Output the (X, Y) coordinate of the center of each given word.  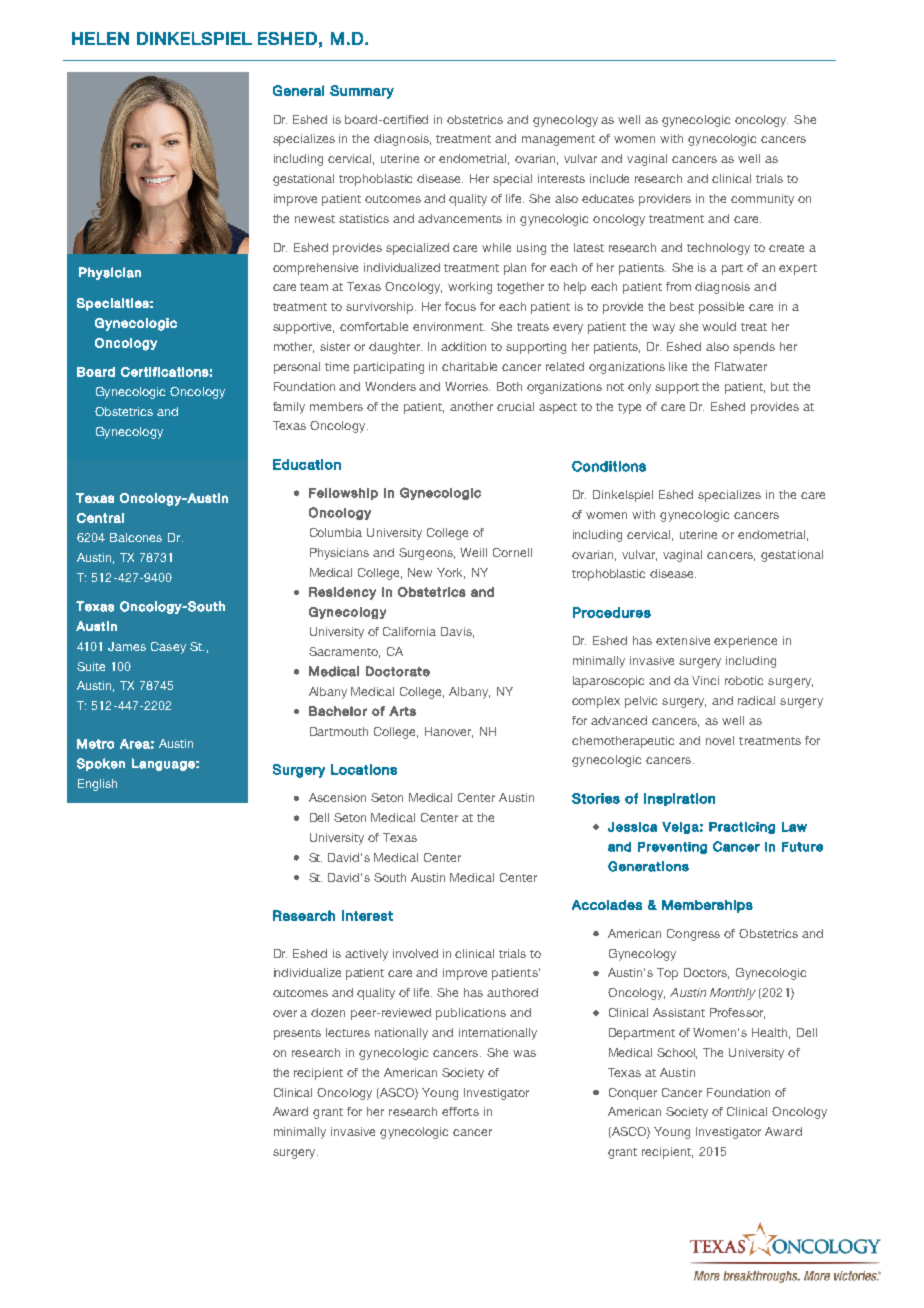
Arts (402, 711)
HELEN (100, 38)
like (678, 366)
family (289, 408)
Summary (362, 92)
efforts (460, 1111)
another (471, 406)
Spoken (101, 764)
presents (297, 1034)
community (762, 200)
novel (720, 740)
